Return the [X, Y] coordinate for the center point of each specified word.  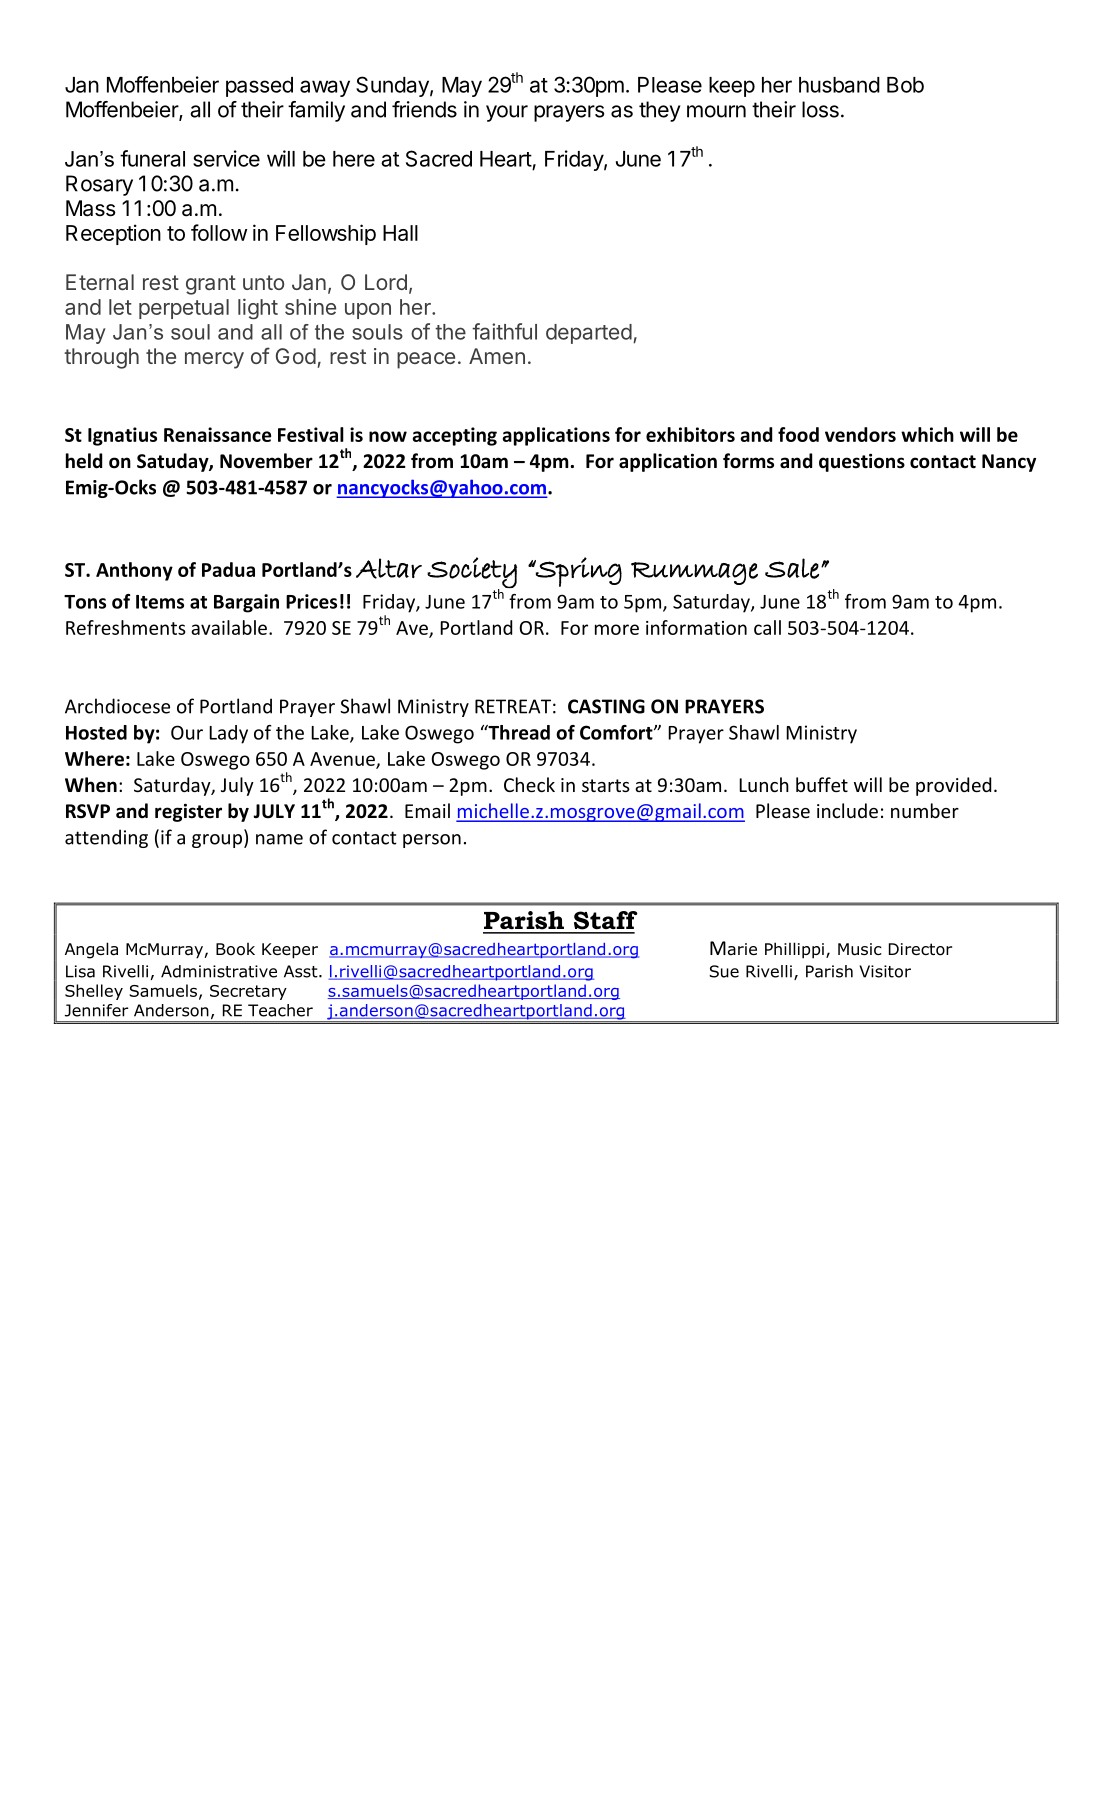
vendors [860, 434]
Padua [228, 569]
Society [472, 574]
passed [259, 87]
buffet [822, 784]
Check [529, 784]
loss [820, 109]
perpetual [184, 309]
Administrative [219, 971]
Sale [792, 568]
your [507, 113]
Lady [228, 734]
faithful [504, 331]
